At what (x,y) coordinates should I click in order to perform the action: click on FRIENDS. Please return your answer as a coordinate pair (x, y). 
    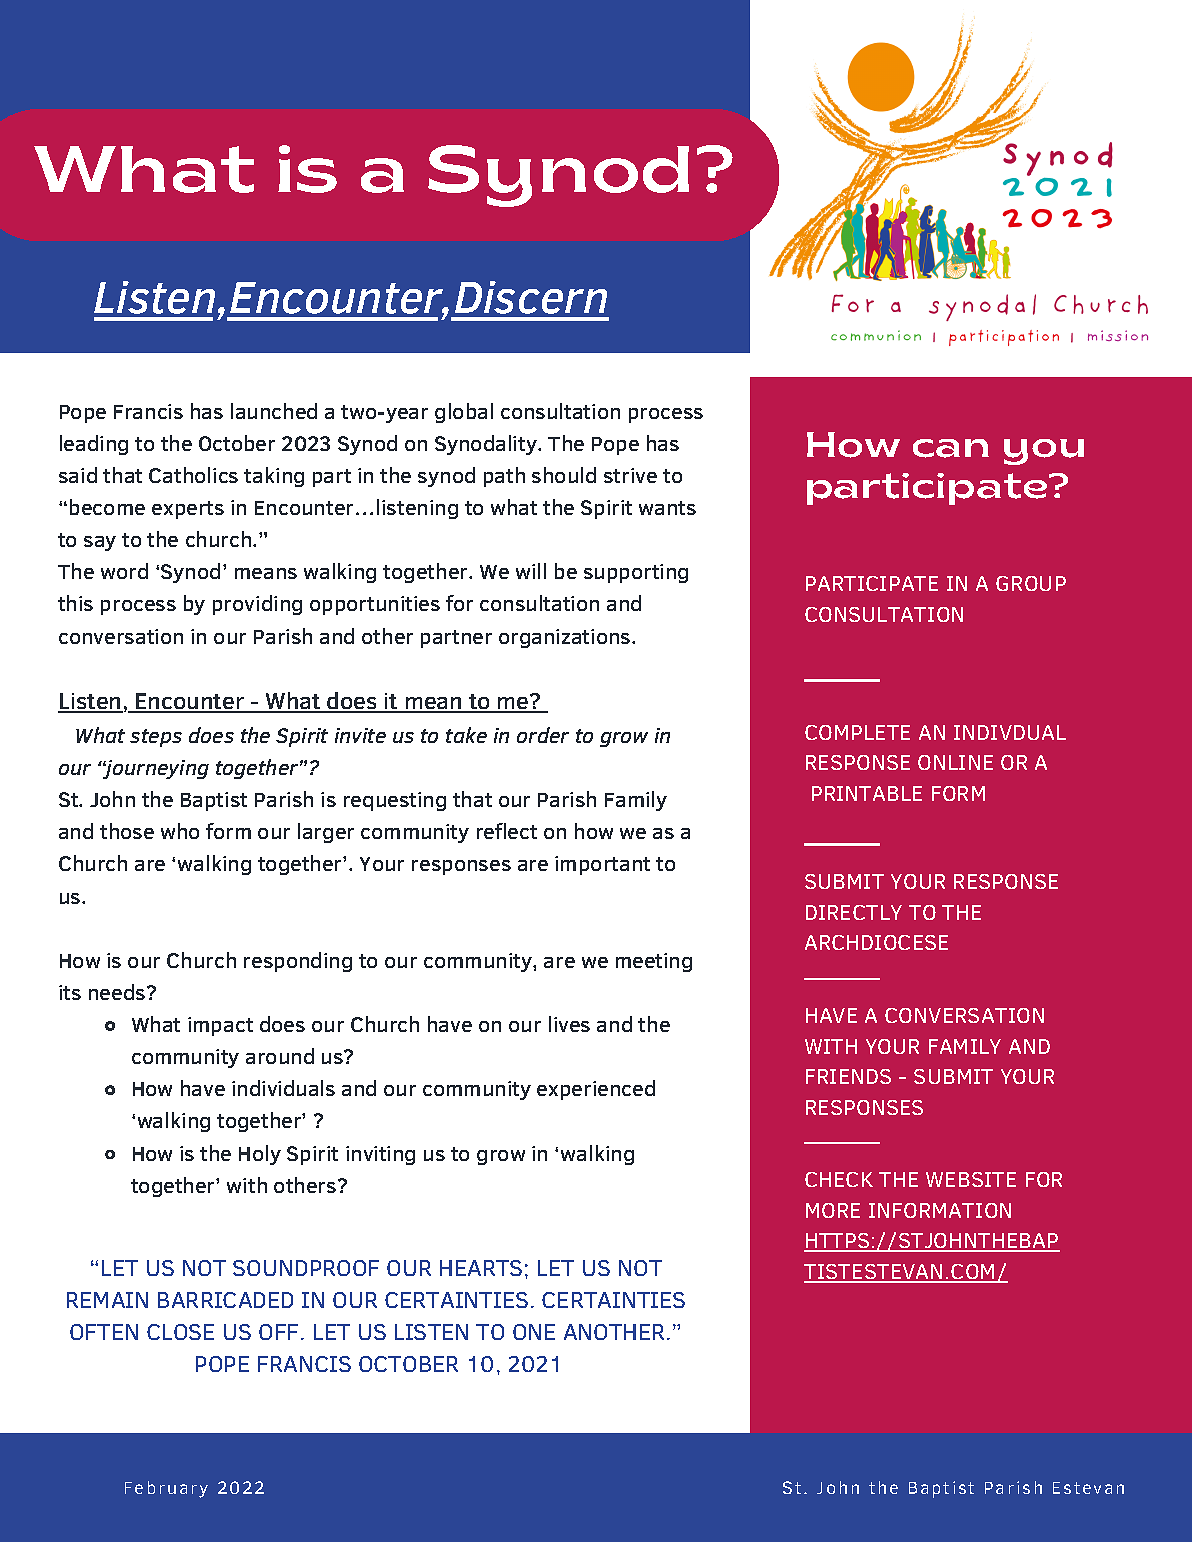
    Looking at the image, I should click on (848, 1076).
